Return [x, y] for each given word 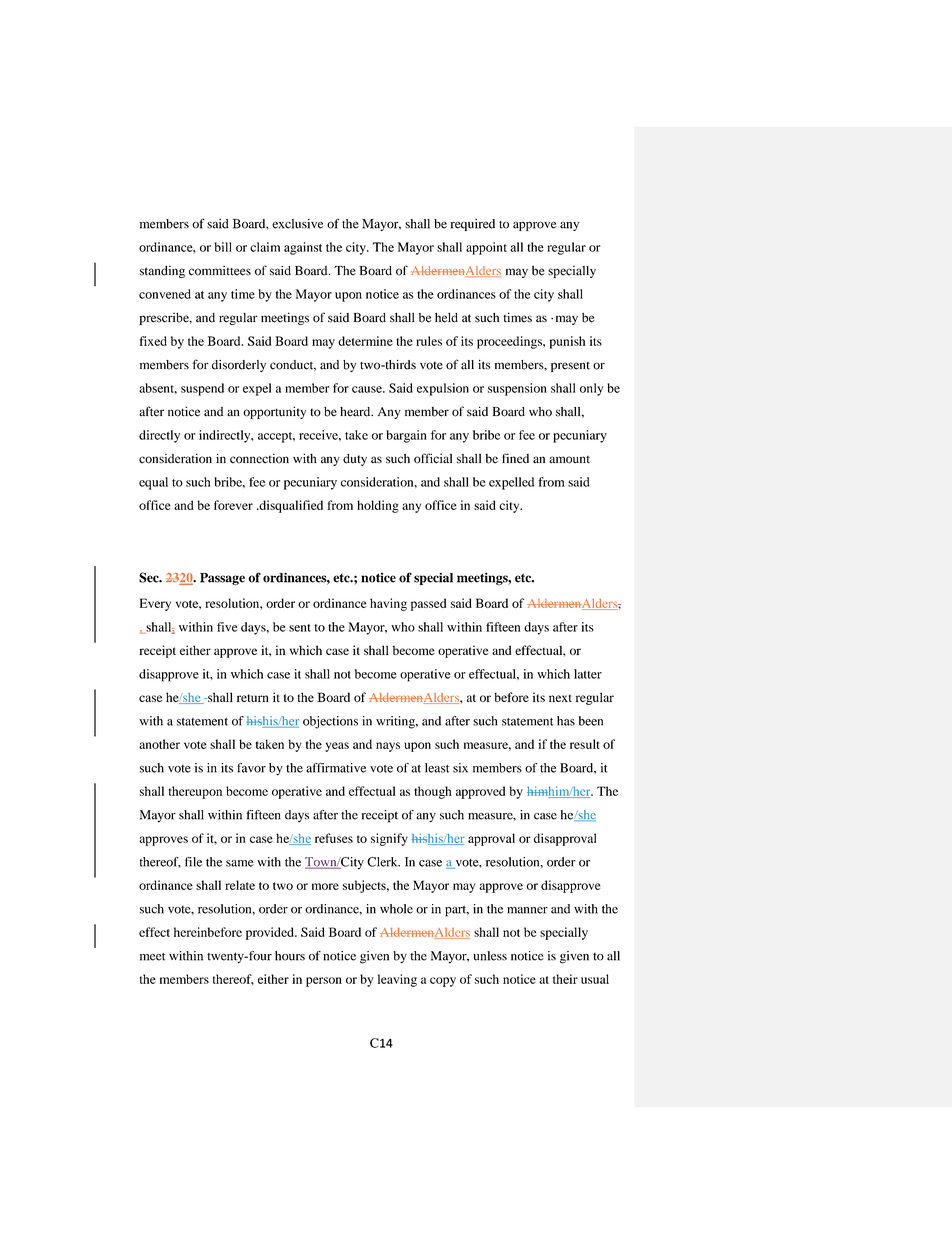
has [566, 721]
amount [569, 460]
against [303, 248]
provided [271, 933]
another [159, 744]
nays [388, 747]
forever [233, 505]
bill [223, 247]
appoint [486, 248]
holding [378, 506]
